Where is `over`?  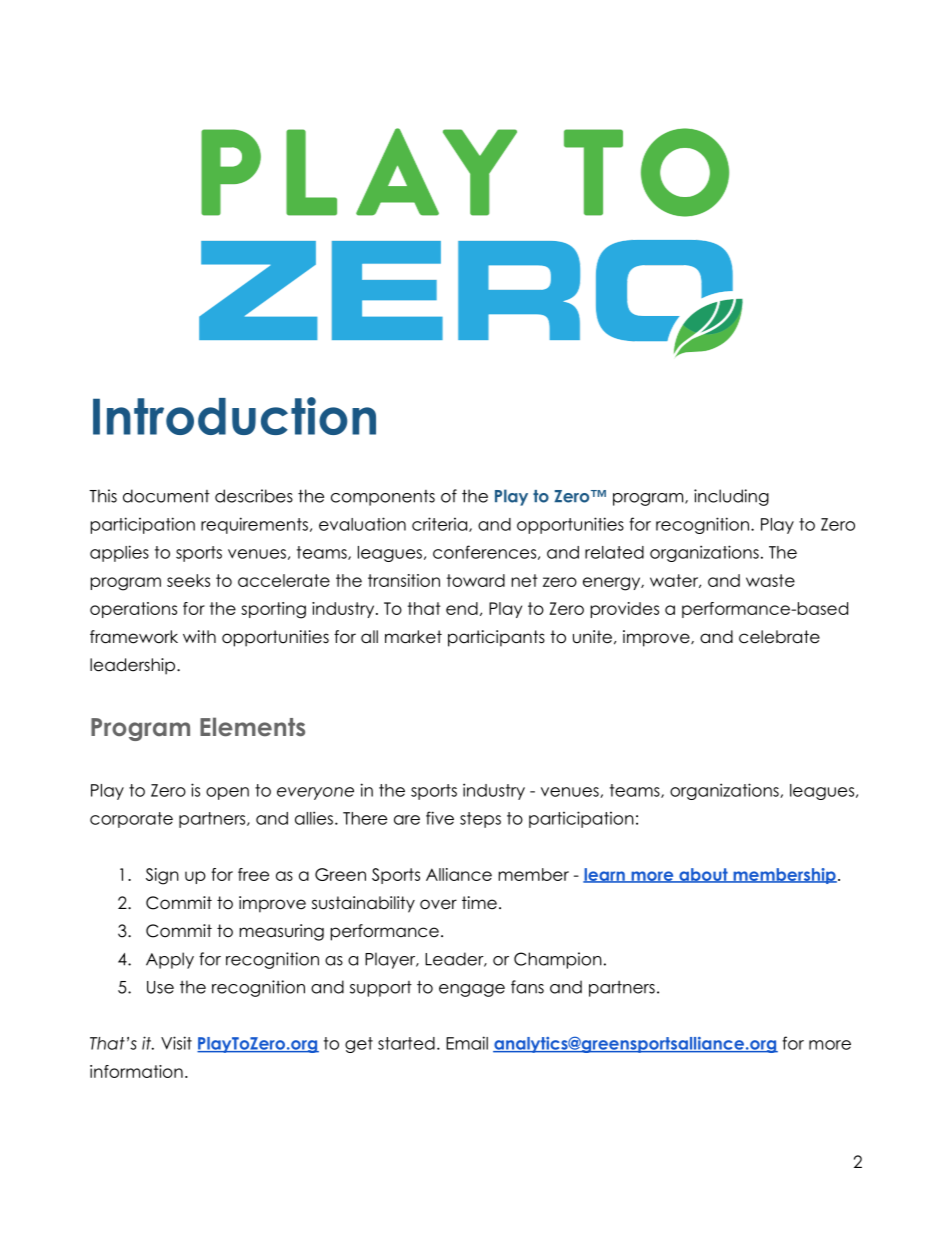
over is located at coordinates (438, 904).
